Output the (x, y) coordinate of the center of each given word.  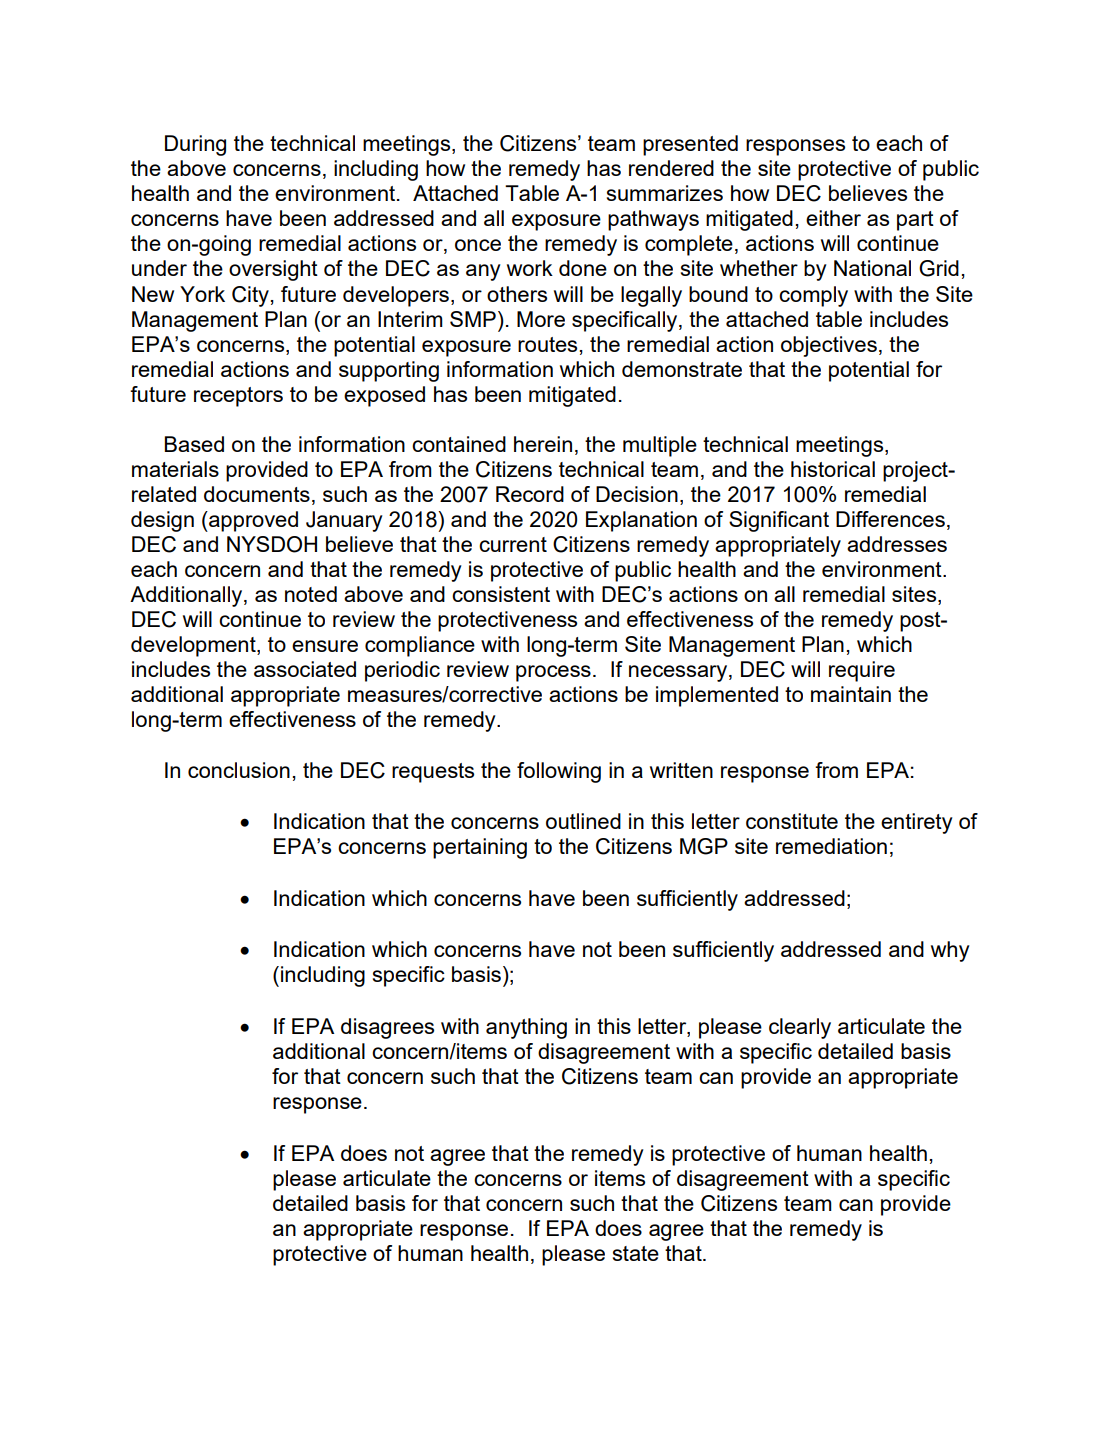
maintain (851, 694)
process (553, 673)
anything (526, 1028)
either (833, 218)
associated (305, 669)
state (636, 1253)
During (195, 145)
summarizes (665, 193)
